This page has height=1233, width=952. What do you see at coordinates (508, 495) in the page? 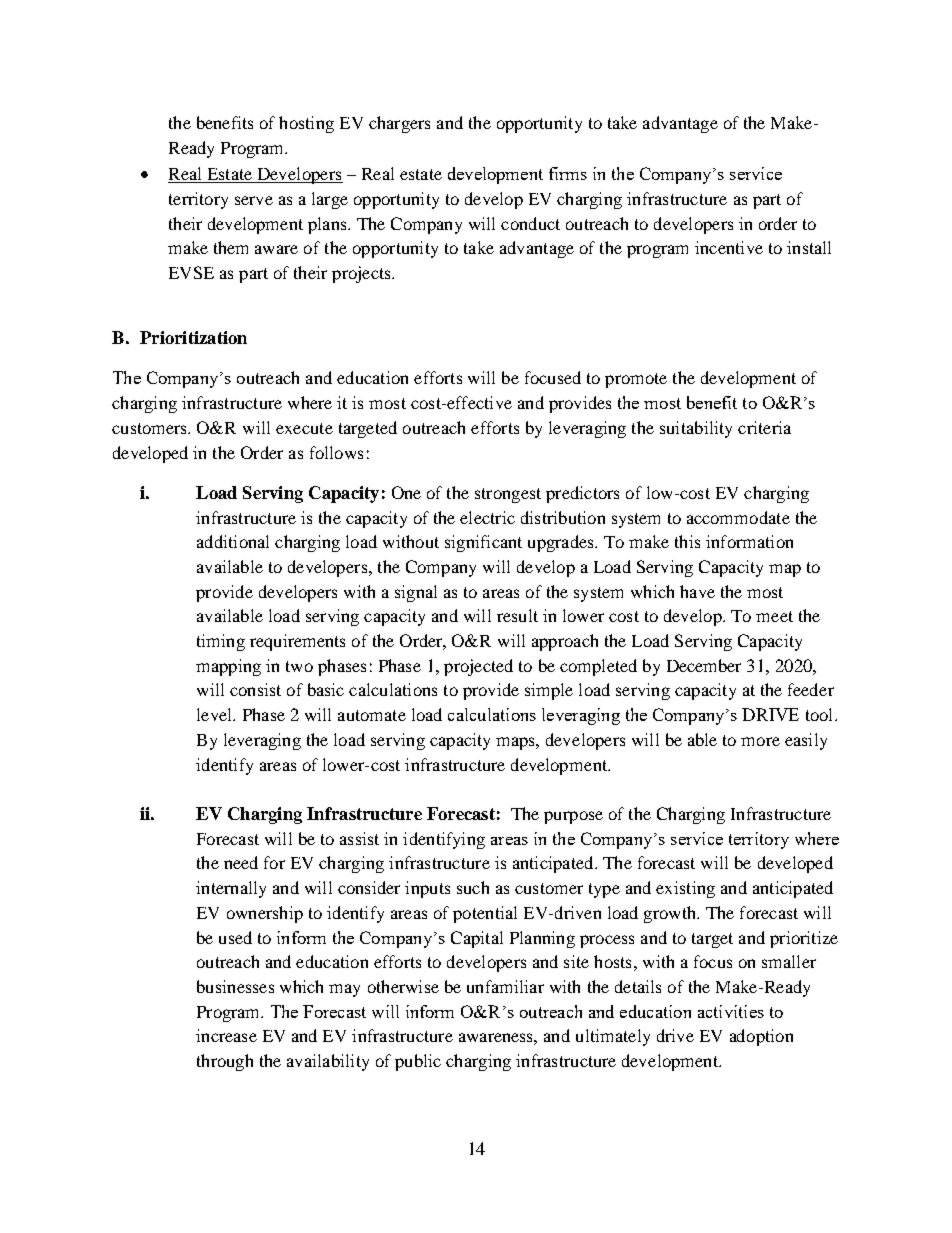
I see `strongest` at bounding box center [508, 495].
